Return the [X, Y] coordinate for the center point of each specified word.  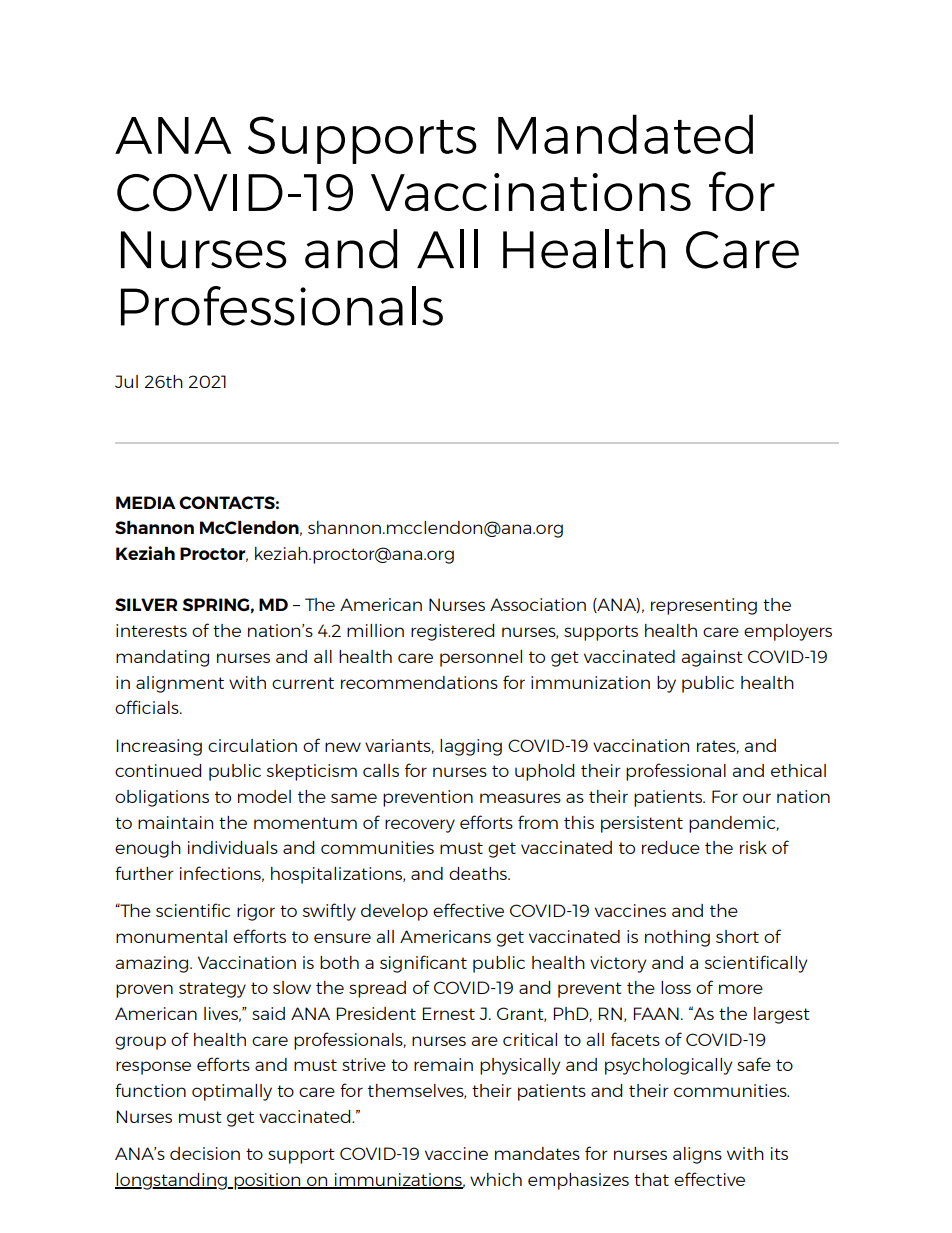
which [496, 1179]
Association [538, 604]
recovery [420, 826]
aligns [697, 1155]
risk [753, 847]
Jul [126, 381]
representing [704, 606]
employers [788, 632]
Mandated [625, 134]
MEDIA [146, 502]
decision [205, 1153]
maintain [175, 822]
